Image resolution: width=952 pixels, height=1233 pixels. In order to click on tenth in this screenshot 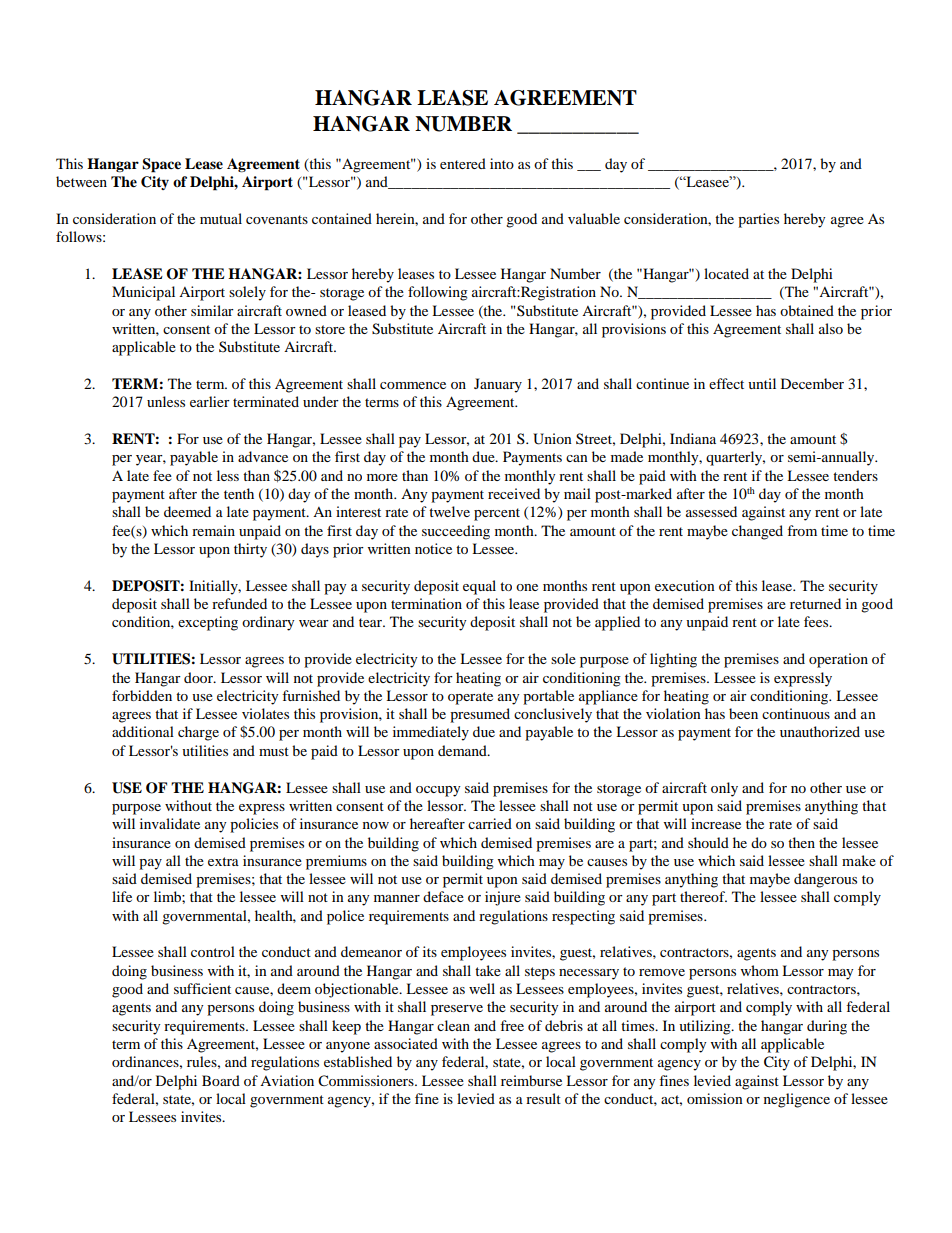, I will do `click(239, 493)`.
